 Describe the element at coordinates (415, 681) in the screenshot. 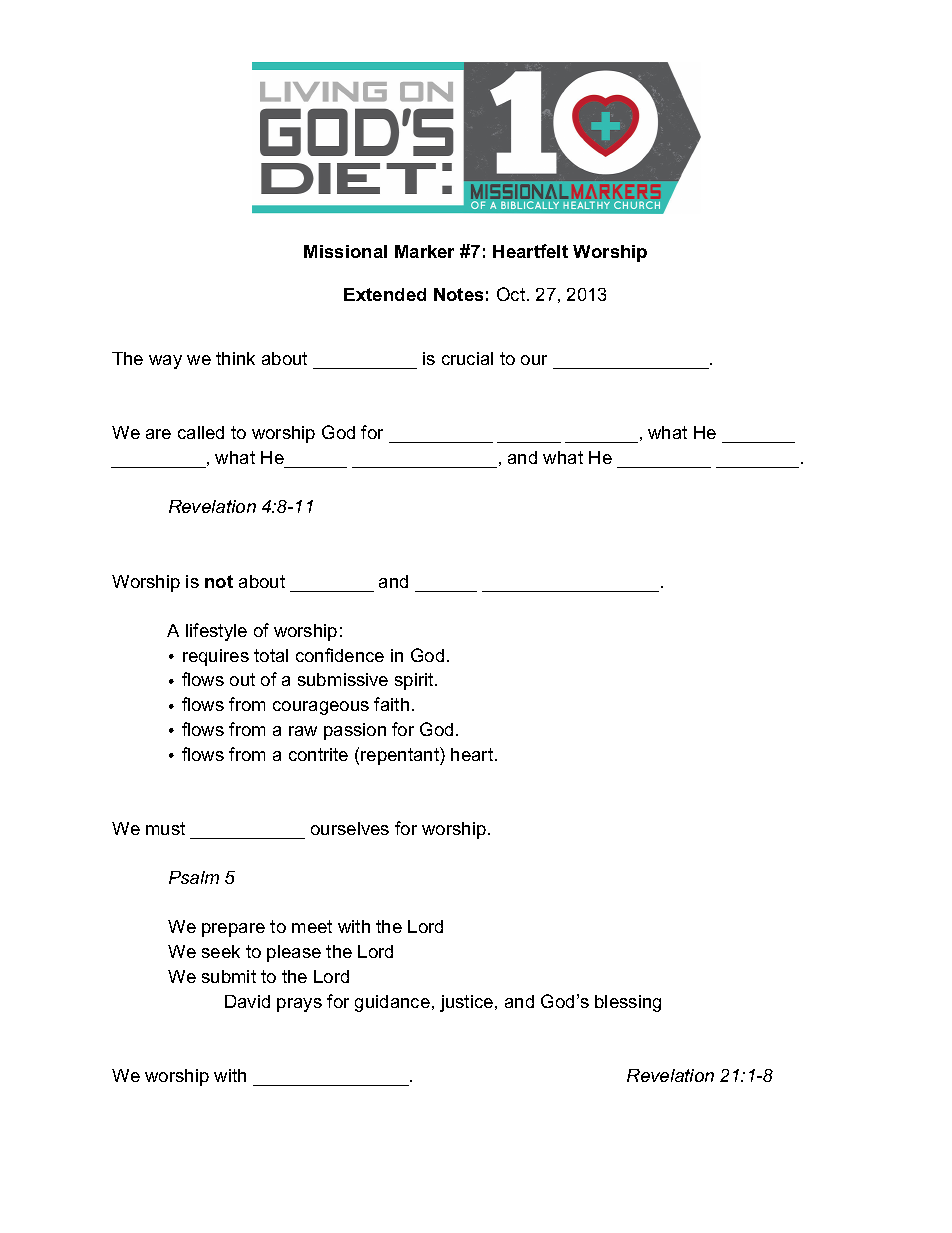

I see `spirit` at that location.
